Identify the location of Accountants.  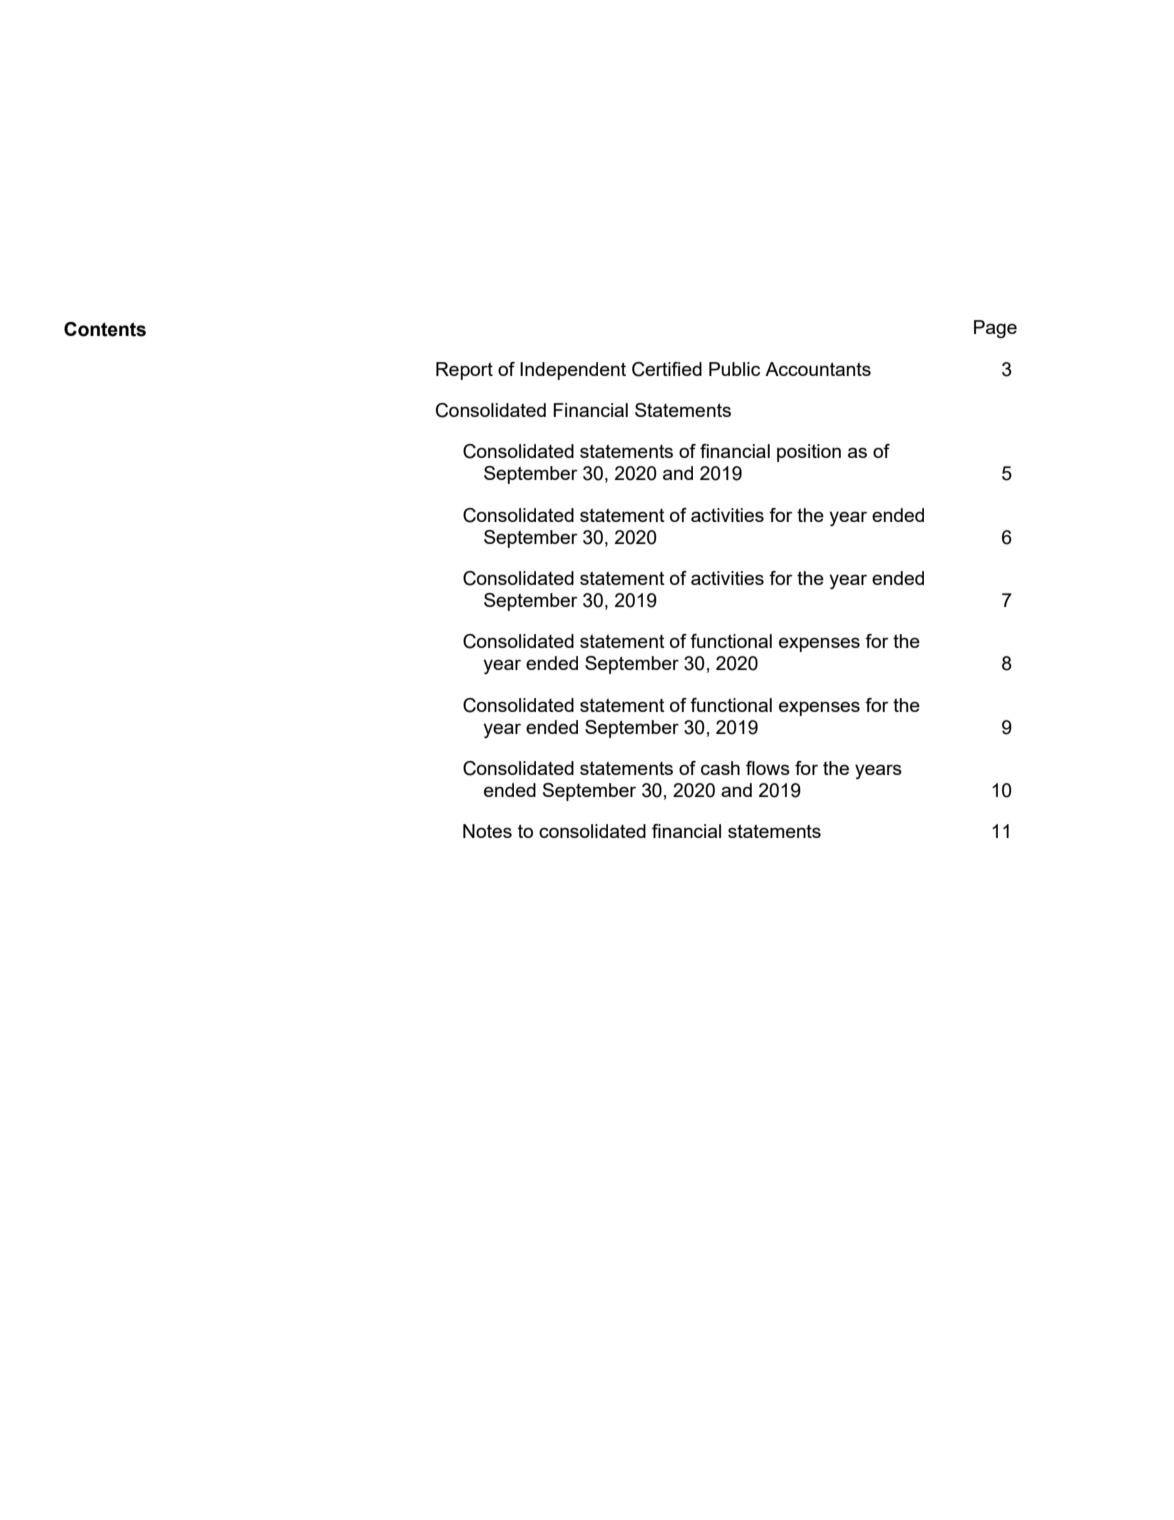
(818, 369).
